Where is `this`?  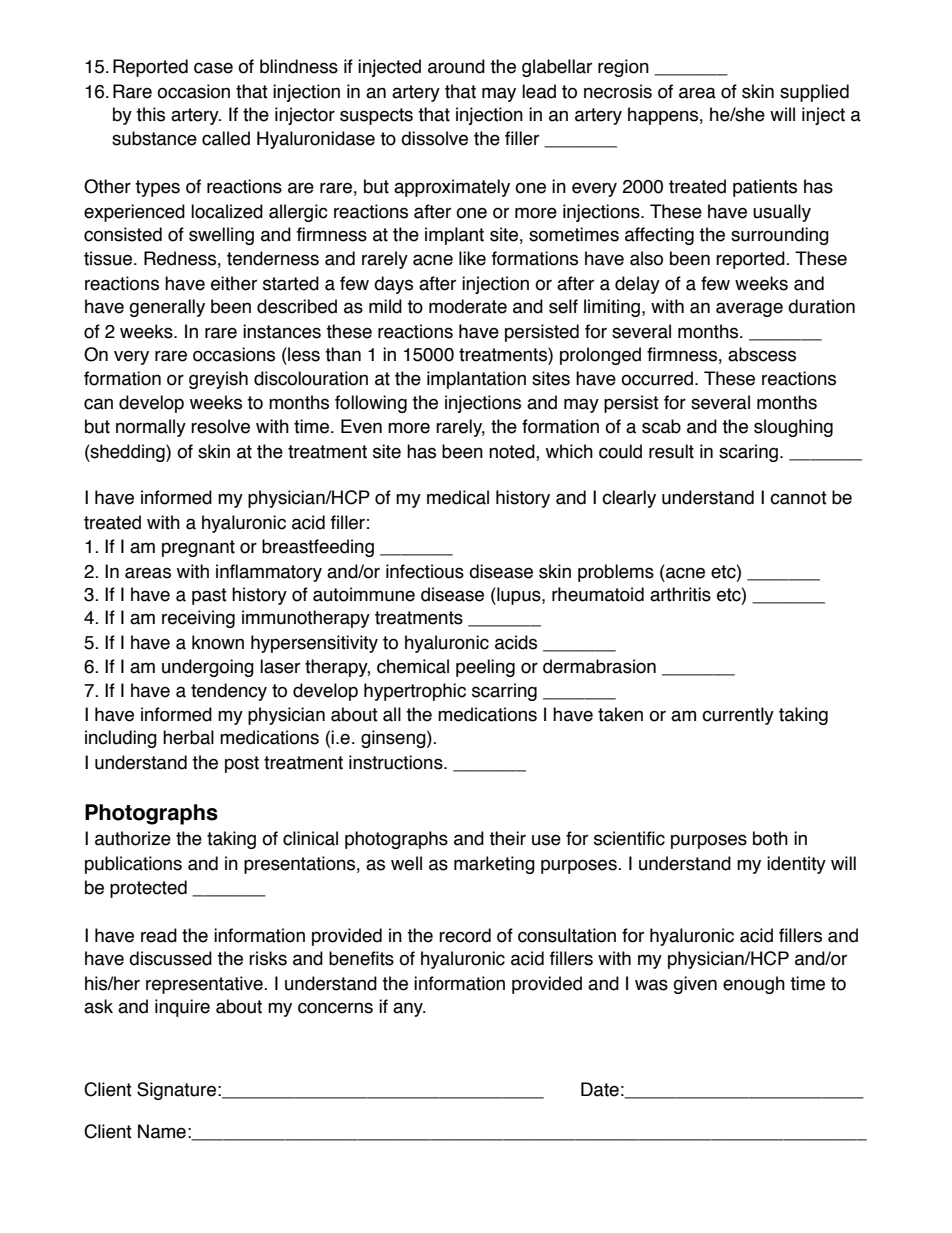
this is located at coordinates (150, 114).
